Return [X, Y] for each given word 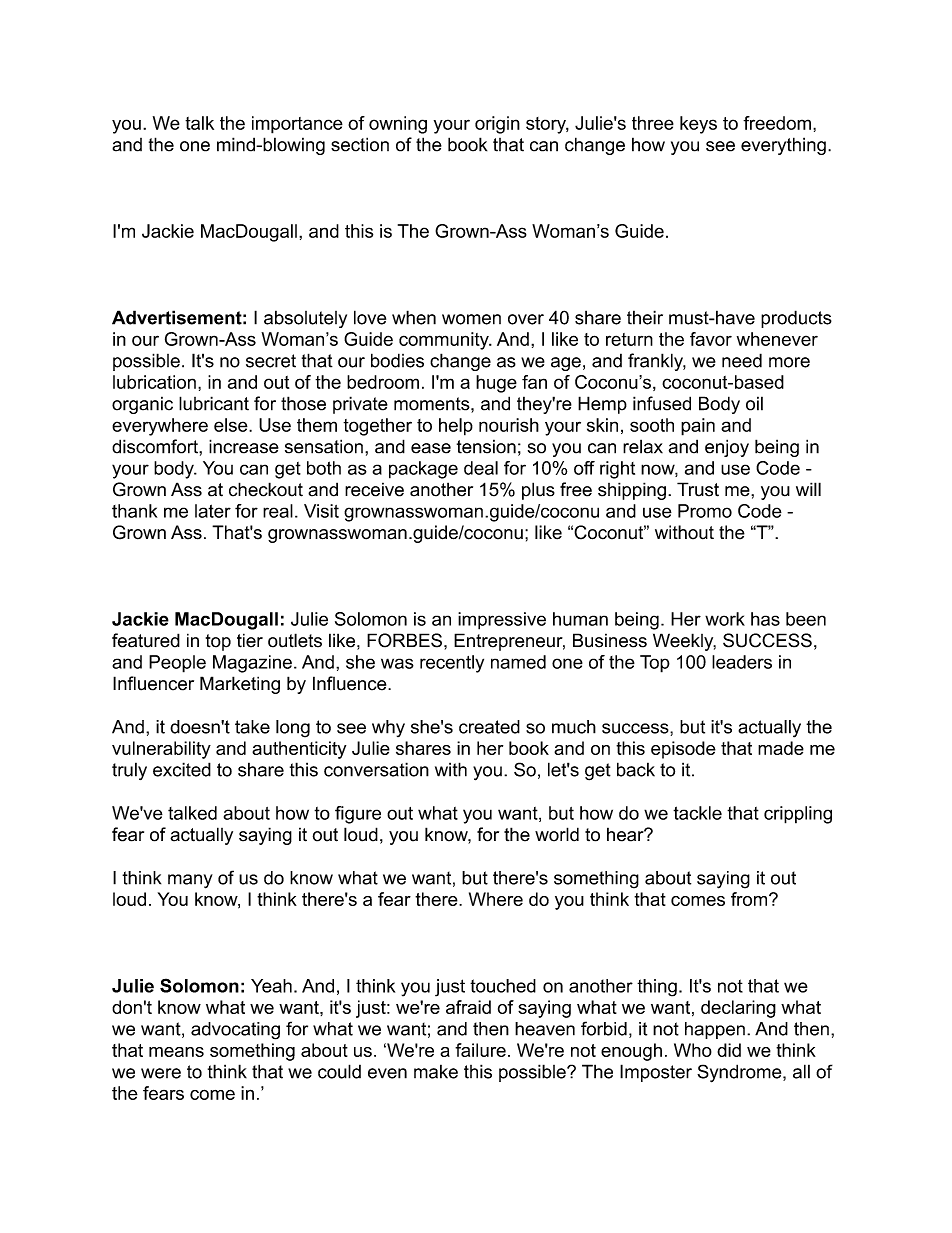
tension [486, 446]
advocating [235, 1031]
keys [698, 125]
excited [182, 769]
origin [497, 125]
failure [480, 1050]
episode [683, 750]
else [232, 425]
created [489, 727]
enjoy [727, 448]
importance [297, 125]
